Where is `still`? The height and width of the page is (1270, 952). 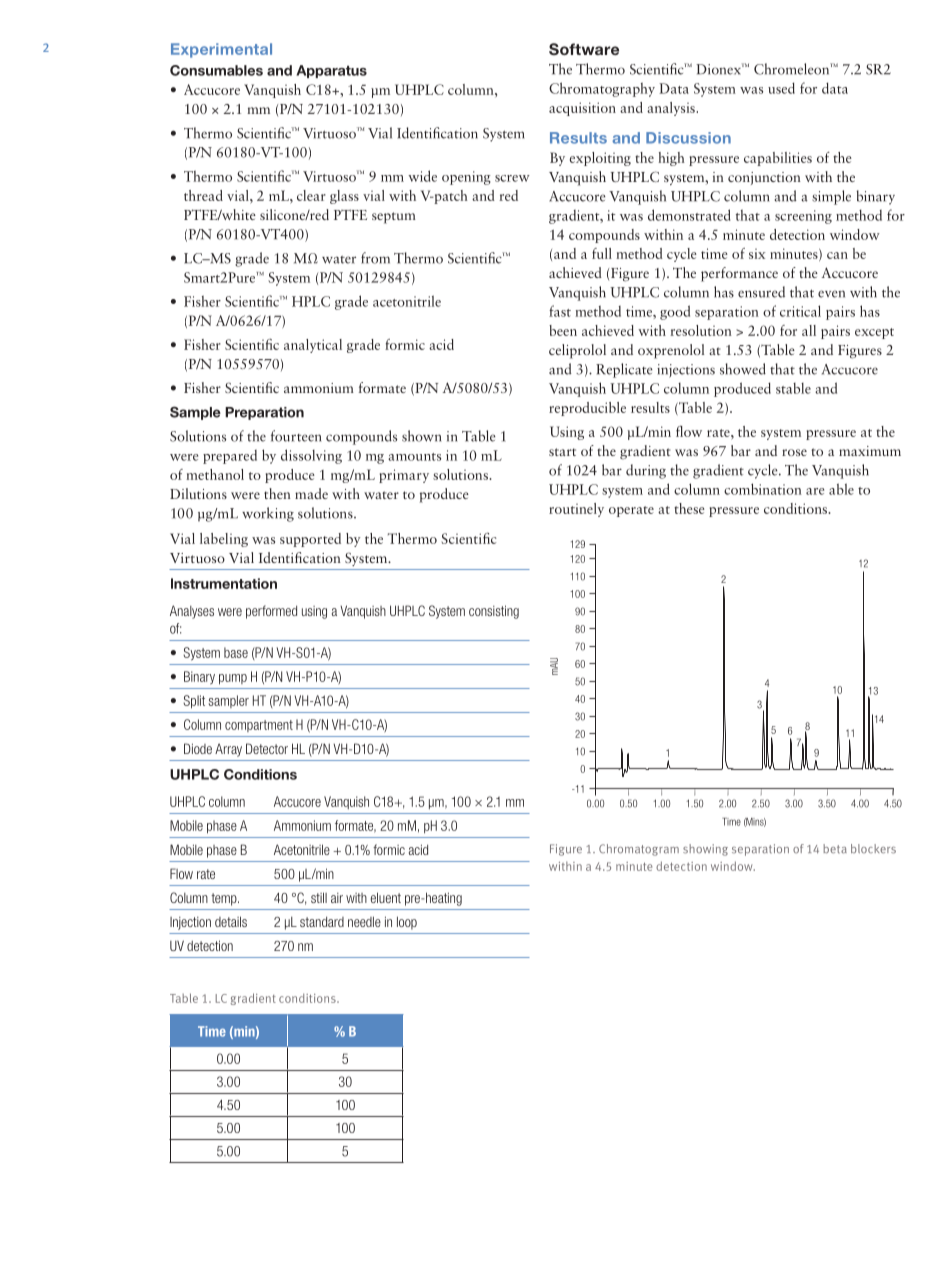
still is located at coordinates (319, 897).
